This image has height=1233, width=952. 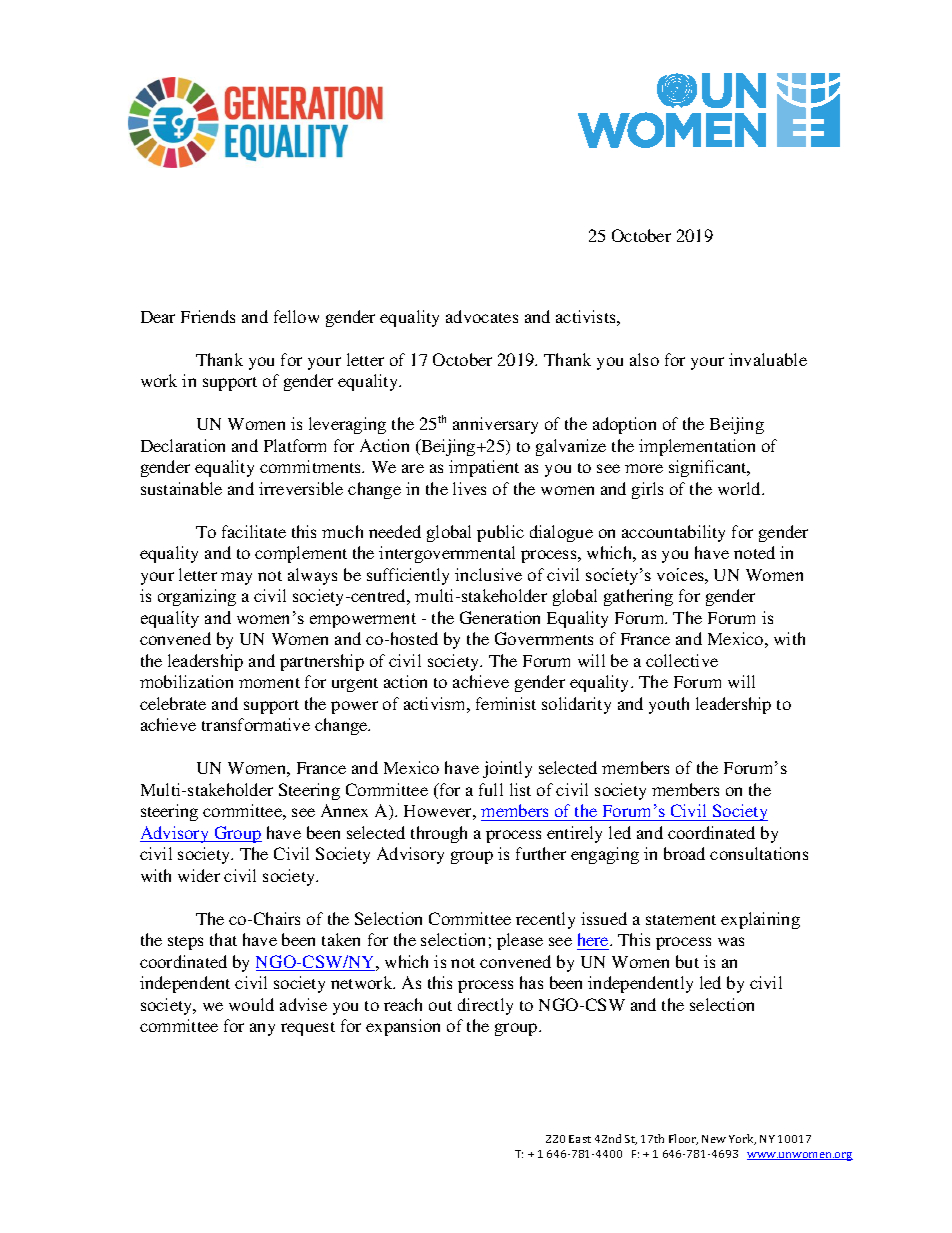 I want to click on wider, so click(x=199, y=875).
